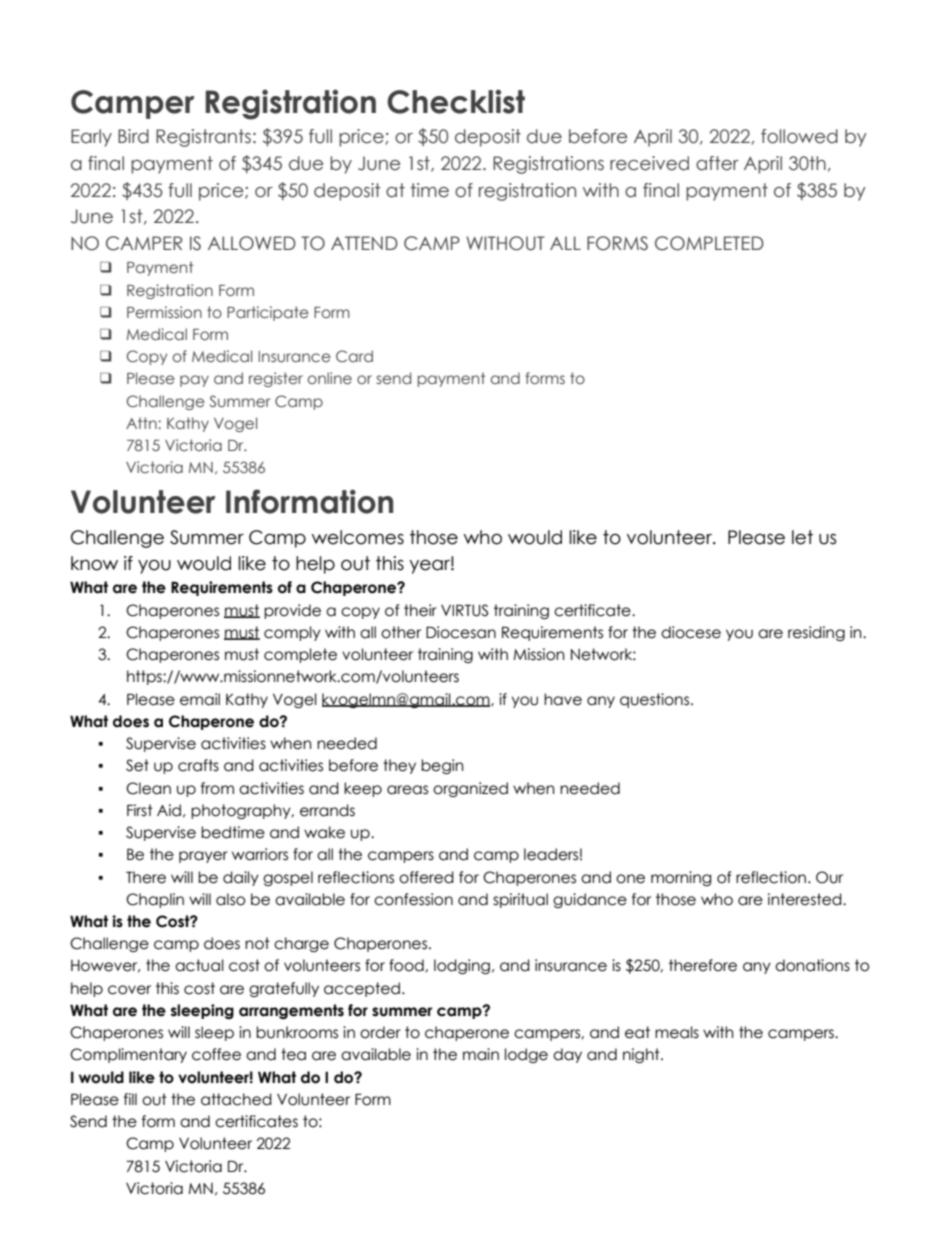 Image resolution: width=952 pixels, height=1233 pixels. I want to click on after, so click(717, 163).
